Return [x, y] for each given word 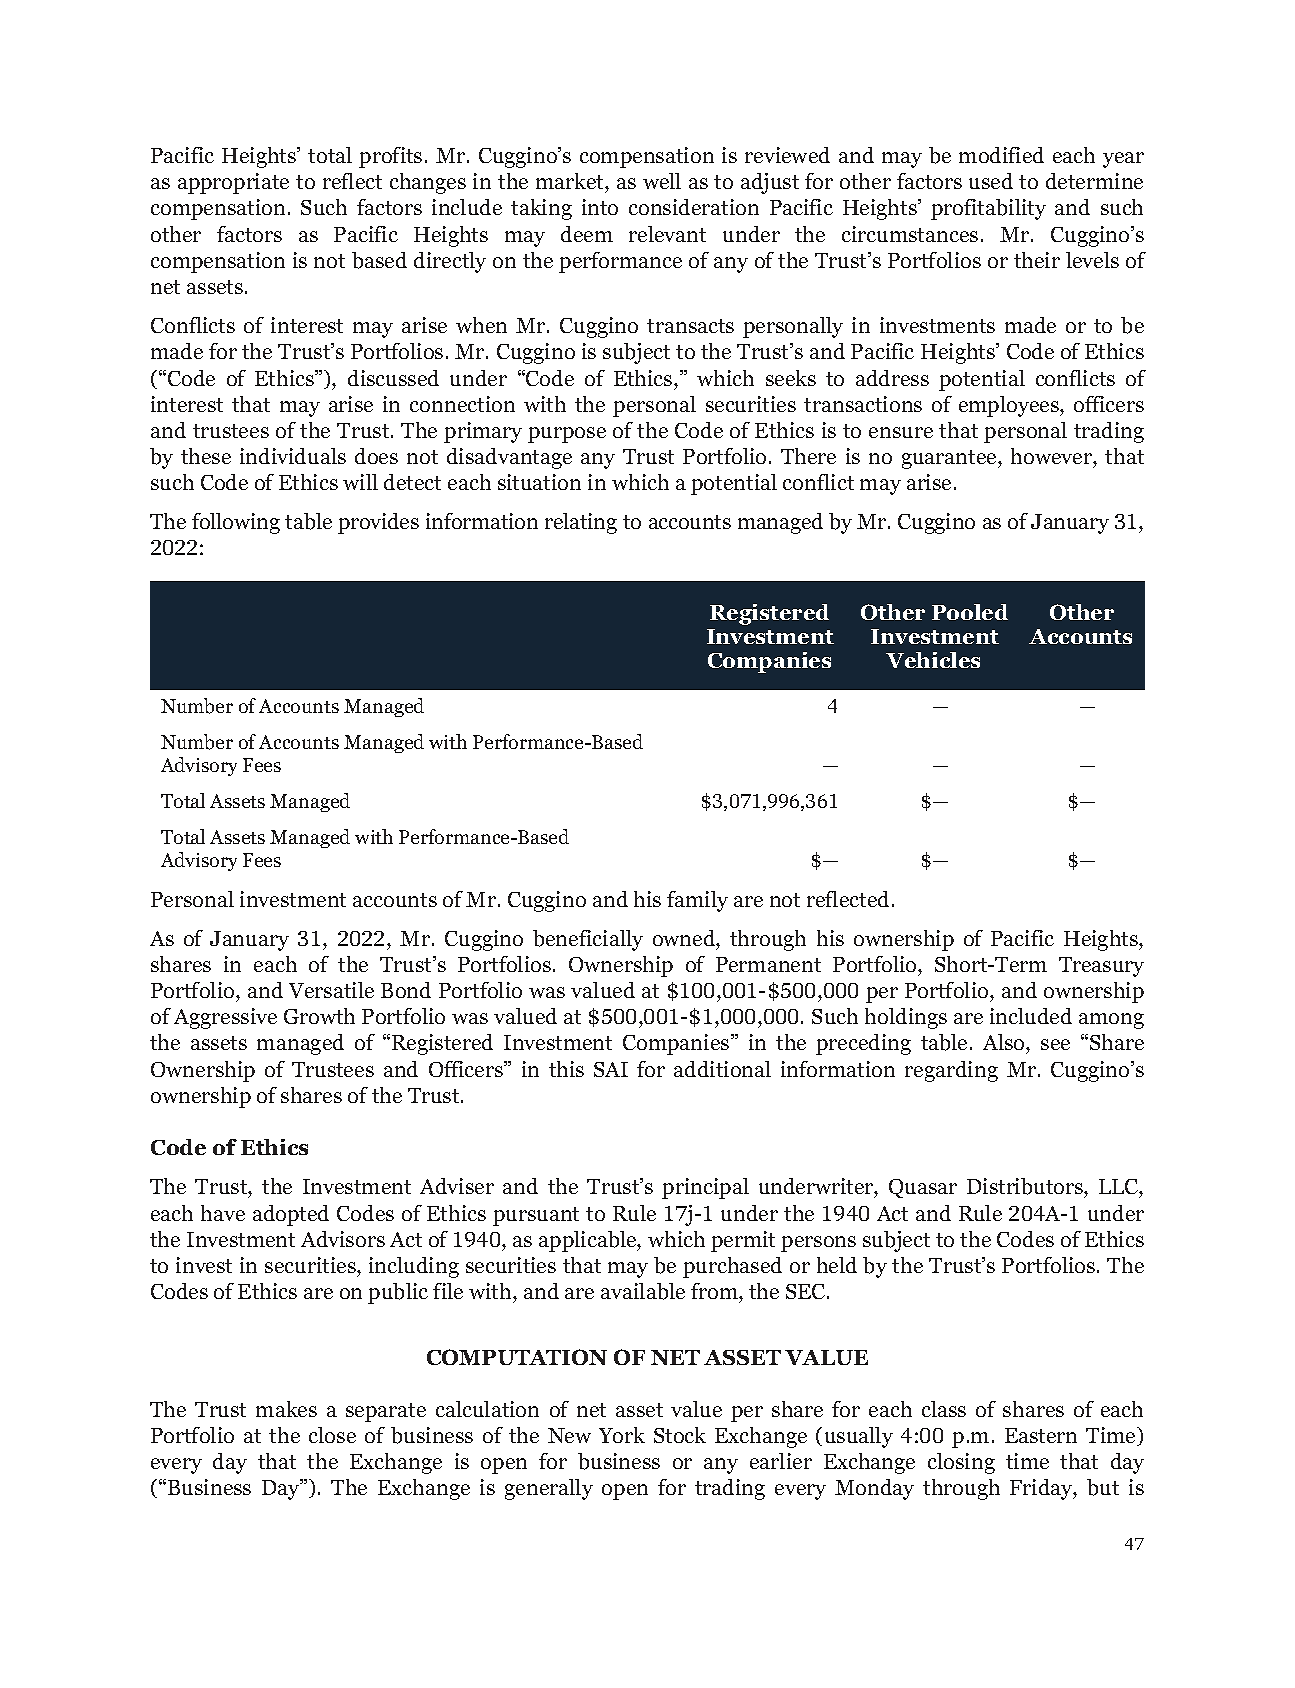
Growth [319, 1016]
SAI [611, 1069]
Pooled [970, 612]
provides [378, 523]
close [332, 1435]
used [991, 181]
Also [1005, 1044]
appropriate [233, 183]
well [662, 181]
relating [581, 523]
